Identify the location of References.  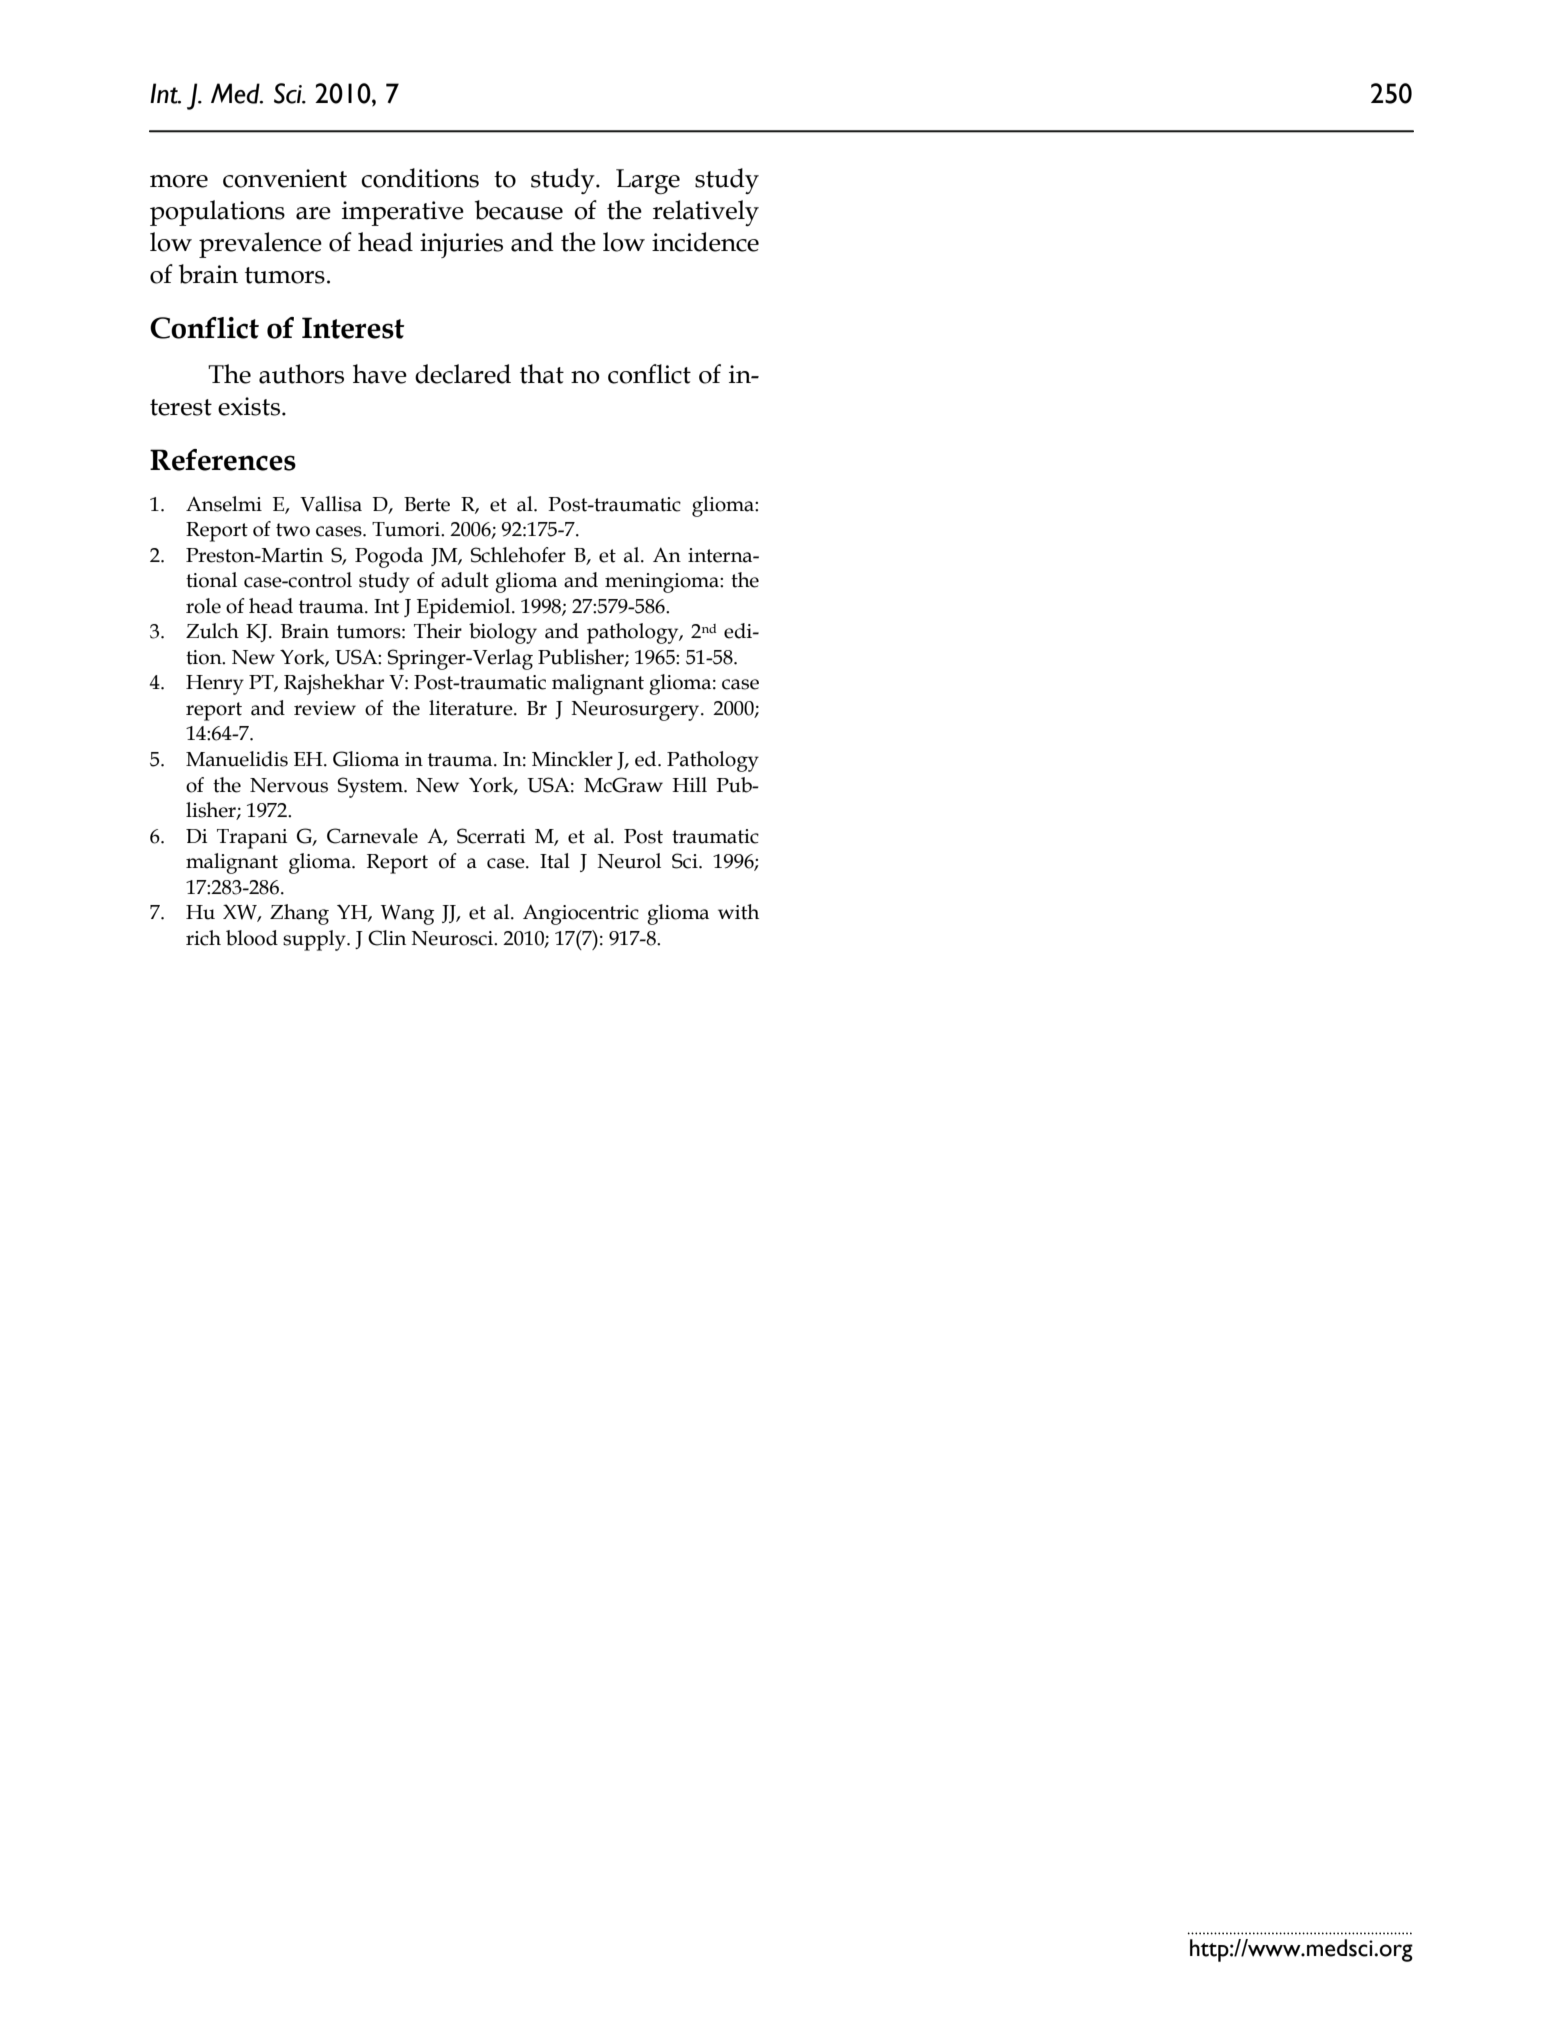
(223, 460).
